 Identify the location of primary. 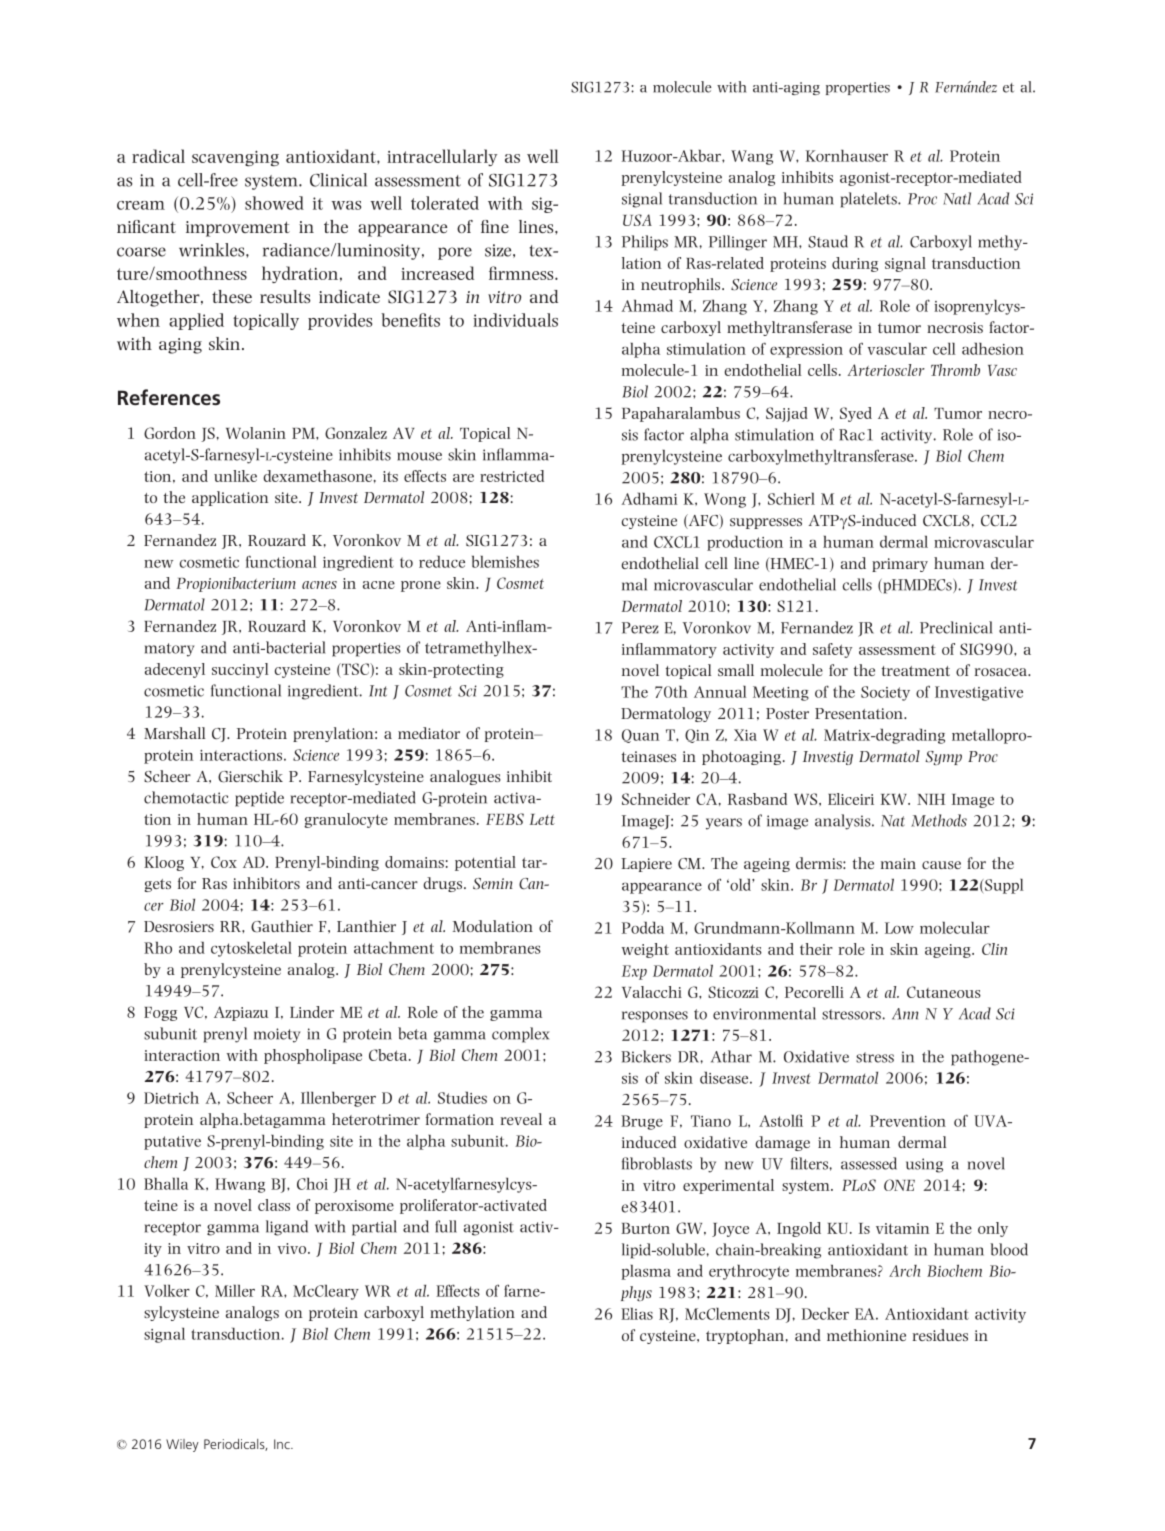
(900, 565).
